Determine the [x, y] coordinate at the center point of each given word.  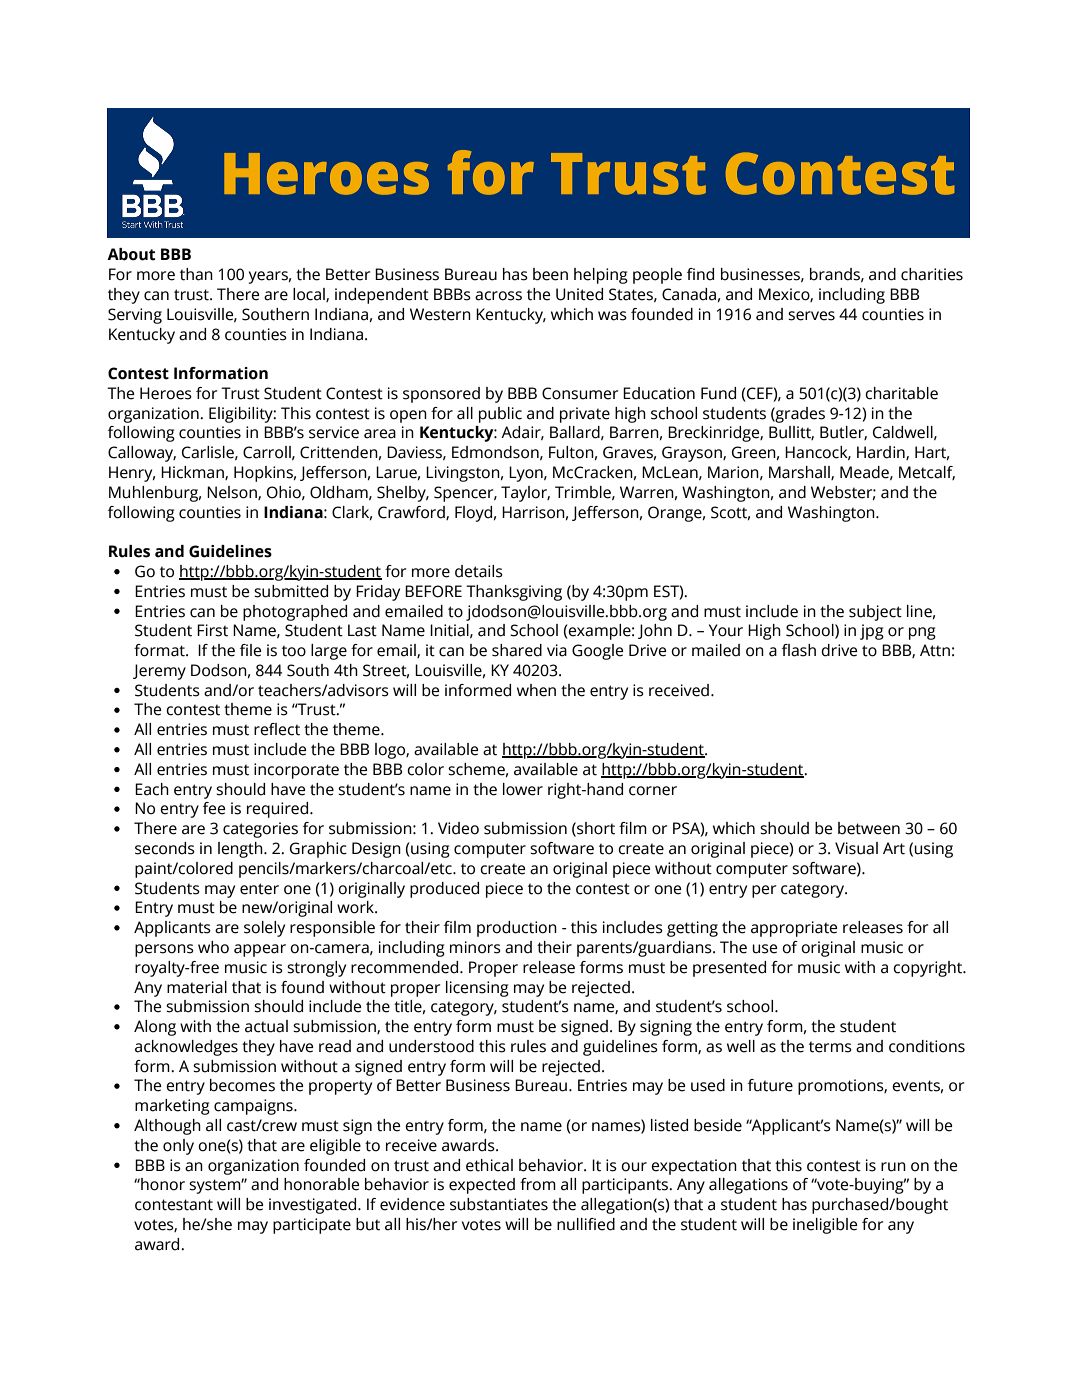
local [310, 295]
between [869, 828]
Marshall [800, 473]
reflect [277, 729]
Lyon [527, 474]
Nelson [233, 493]
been [550, 274]
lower [523, 789]
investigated [314, 1206]
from [538, 1184]
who [213, 947]
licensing [477, 989]
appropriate [794, 929]
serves [811, 316]
